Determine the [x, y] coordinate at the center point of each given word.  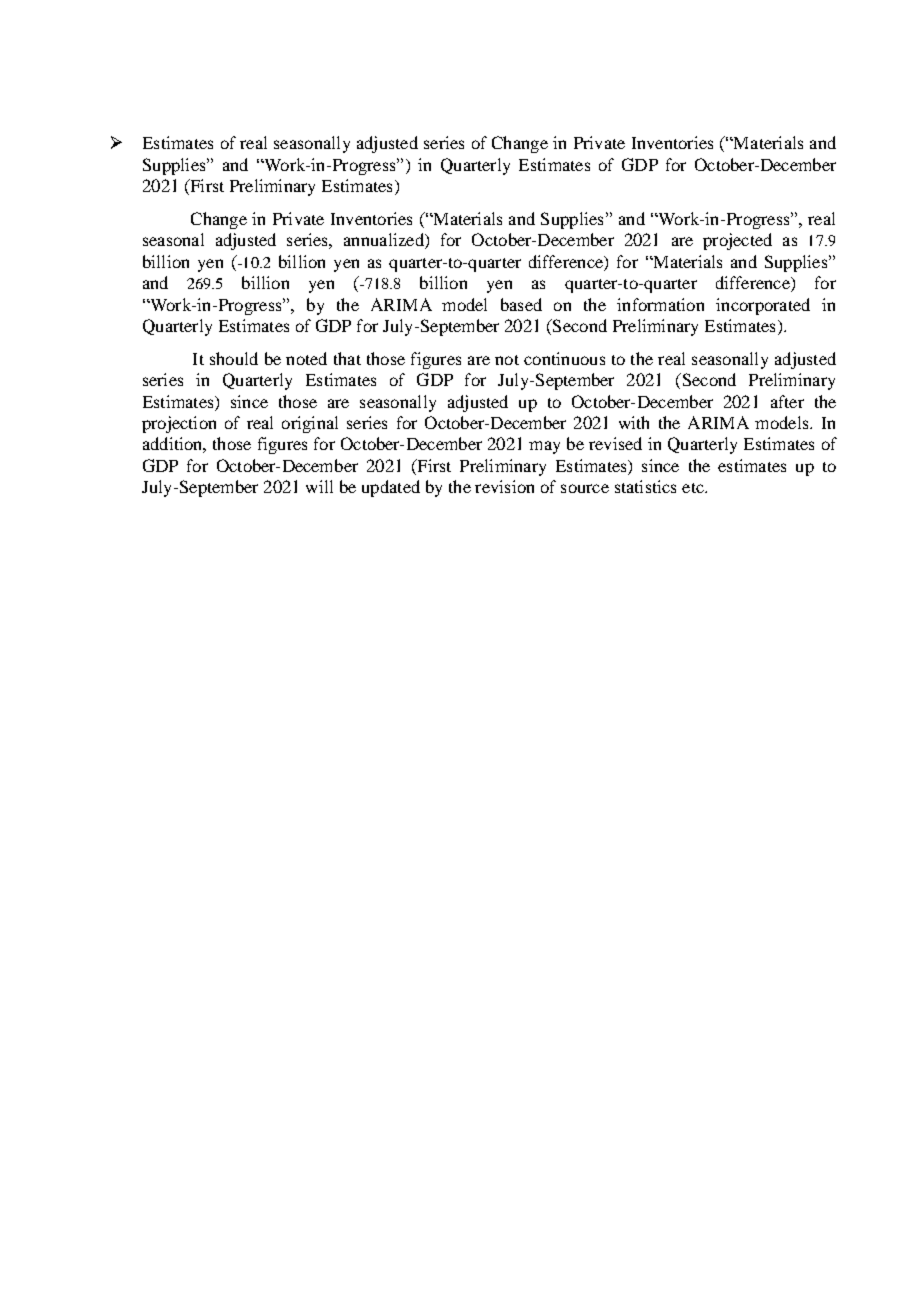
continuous [564, 358]
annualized [385, 241]
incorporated [763, 306]
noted [306, 358]
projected [737, 241]
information [660, 304]
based [521, 304]
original [310, 424]
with [634, 422]
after [787, 401]
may [544, 447]
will [319, 486]
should [234, 358]
